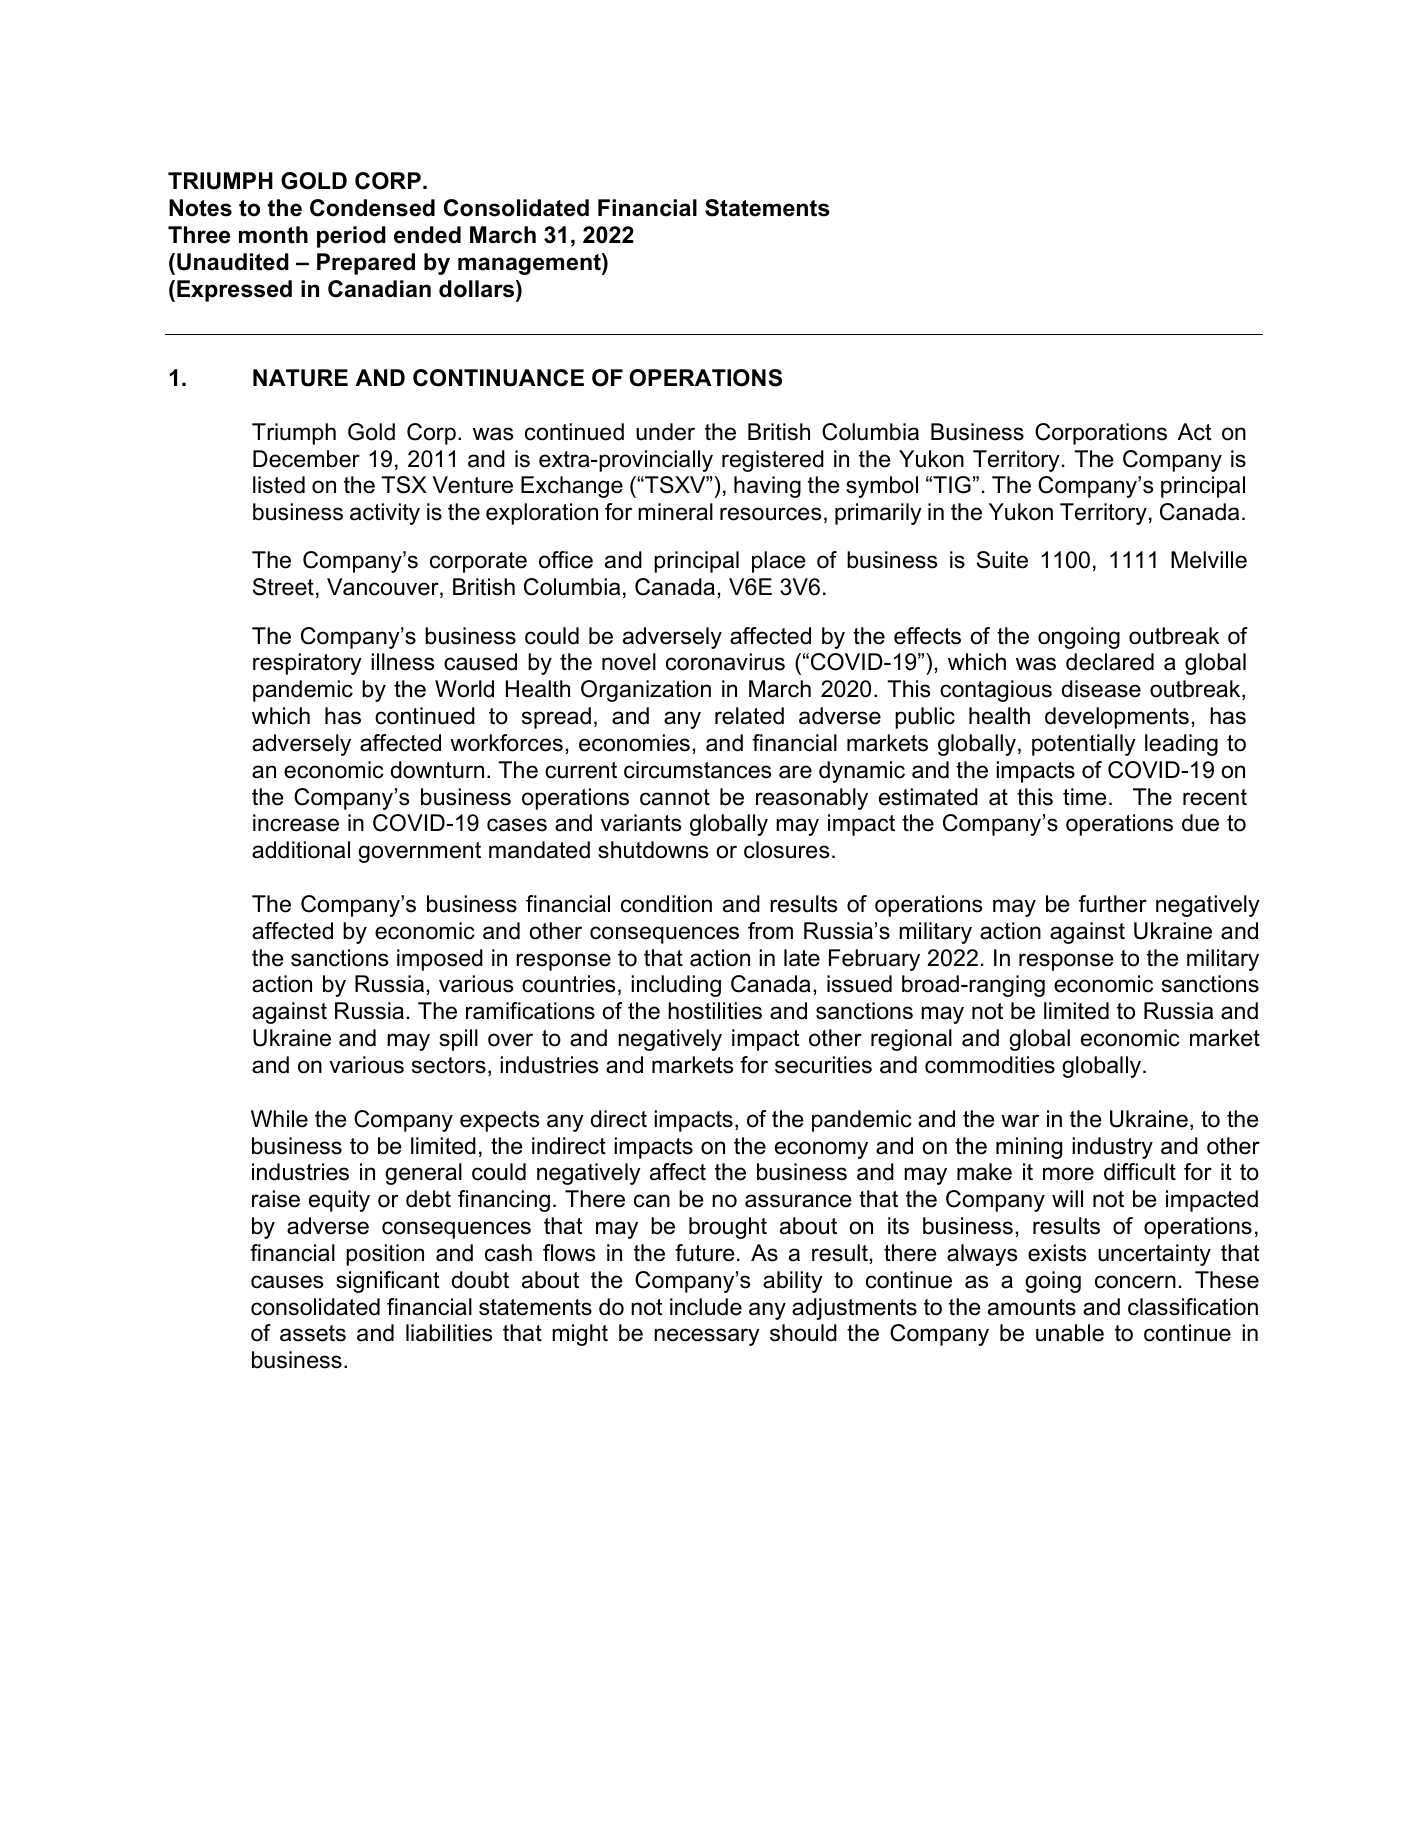  What do you see at coordinates (1084, 797) in the screenshot?
I see `time` at bounding box center [1084, 797].
